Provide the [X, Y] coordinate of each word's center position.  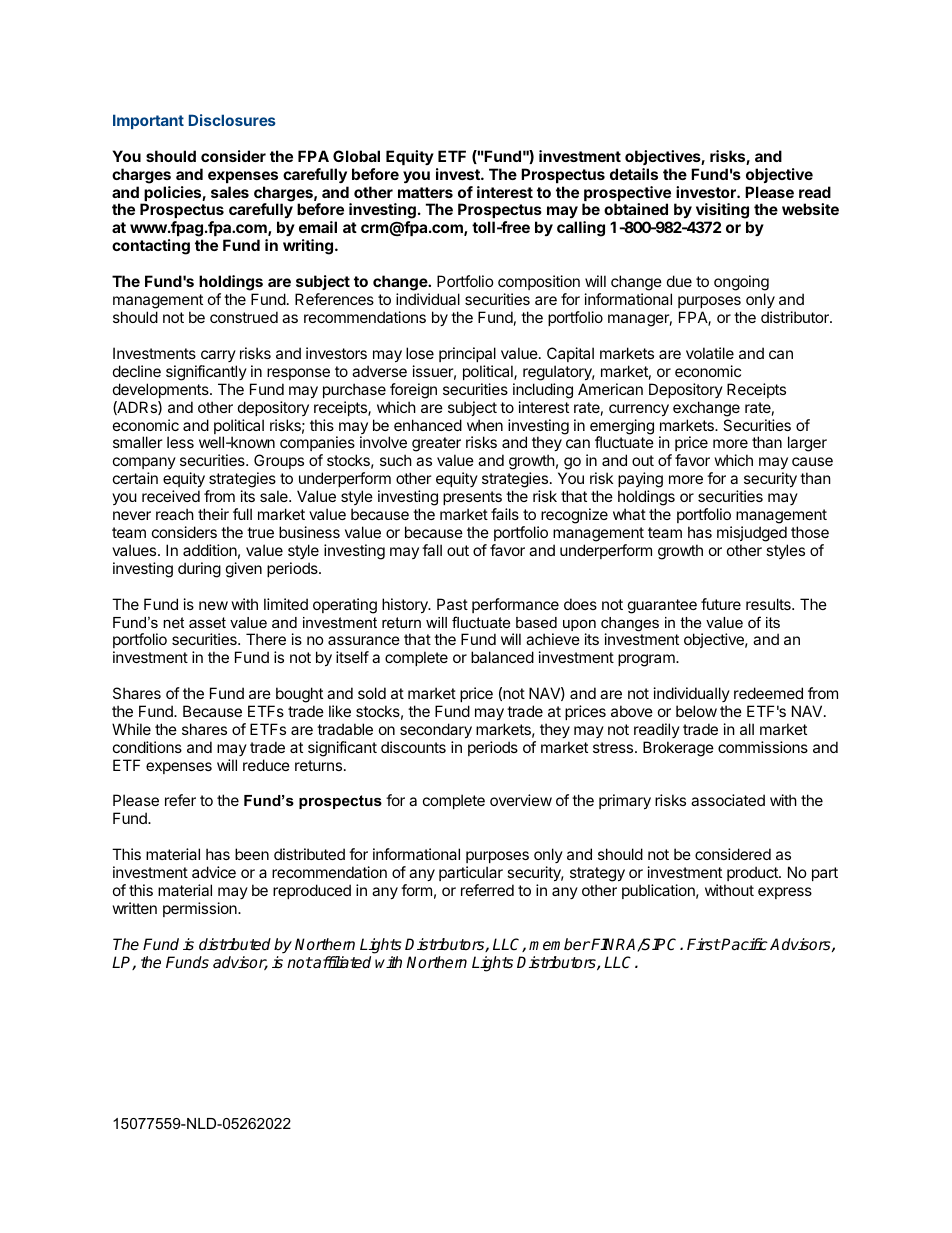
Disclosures [232, 120]
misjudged [752, 534]
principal [467, 354]
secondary [436, 730]
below [696, 711]
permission [201, 909]
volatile [710, 353]
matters [425, 192]
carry [218, 356]
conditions [147, 747]
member [559, 944]
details [634, 174]
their [213, 514]
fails [505, 514]
